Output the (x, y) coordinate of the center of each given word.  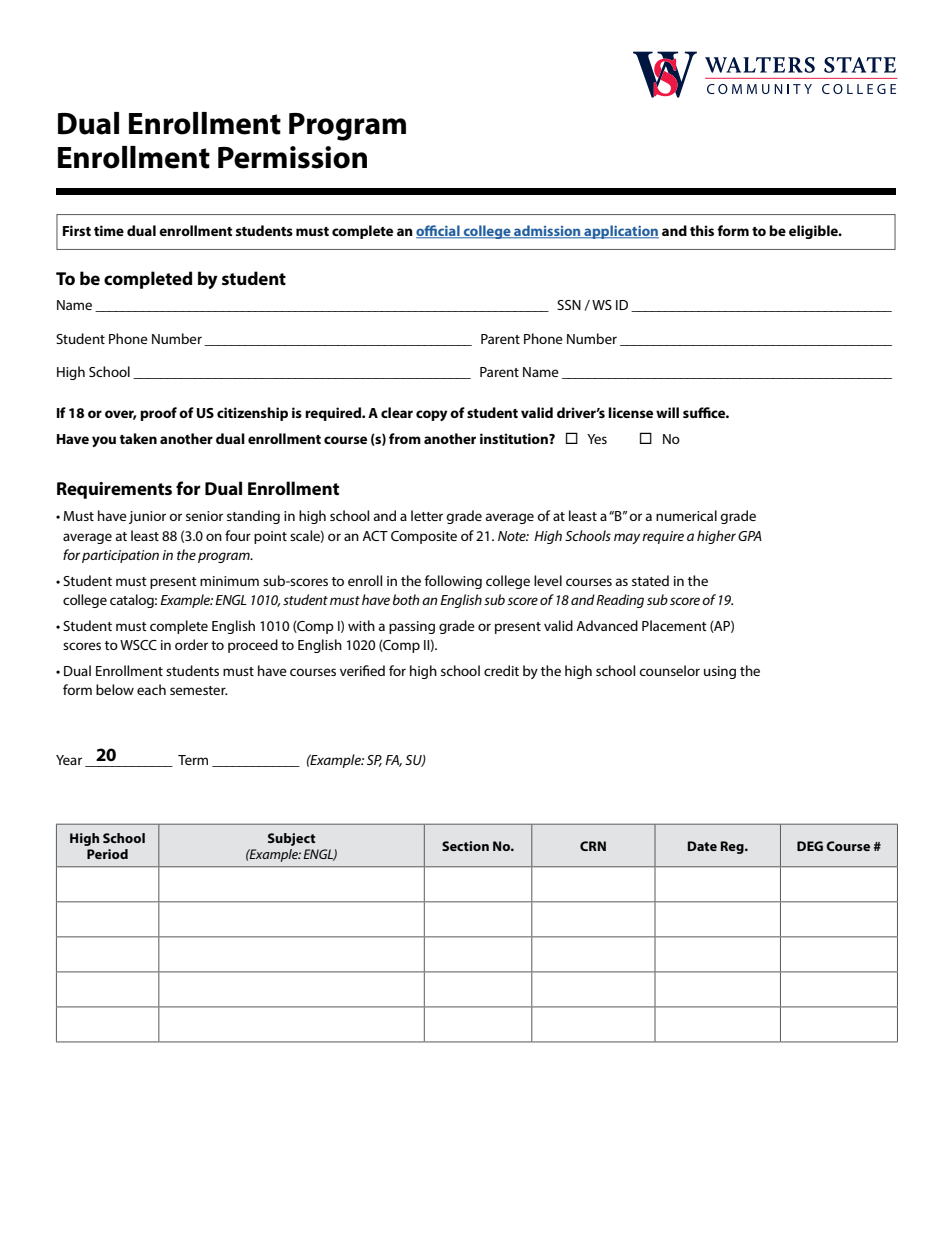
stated (650, 580)
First (77, 230)
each (151, 689)
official (439, 232)
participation (120, 556)
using (720, 672)
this (702, 230)
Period (107, 854)
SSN (569, 305)
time (109, 230)
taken (138, 438)
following (453, 582)
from (405, 438)
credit (501, 670)
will (667, 412)
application (620, 232)
